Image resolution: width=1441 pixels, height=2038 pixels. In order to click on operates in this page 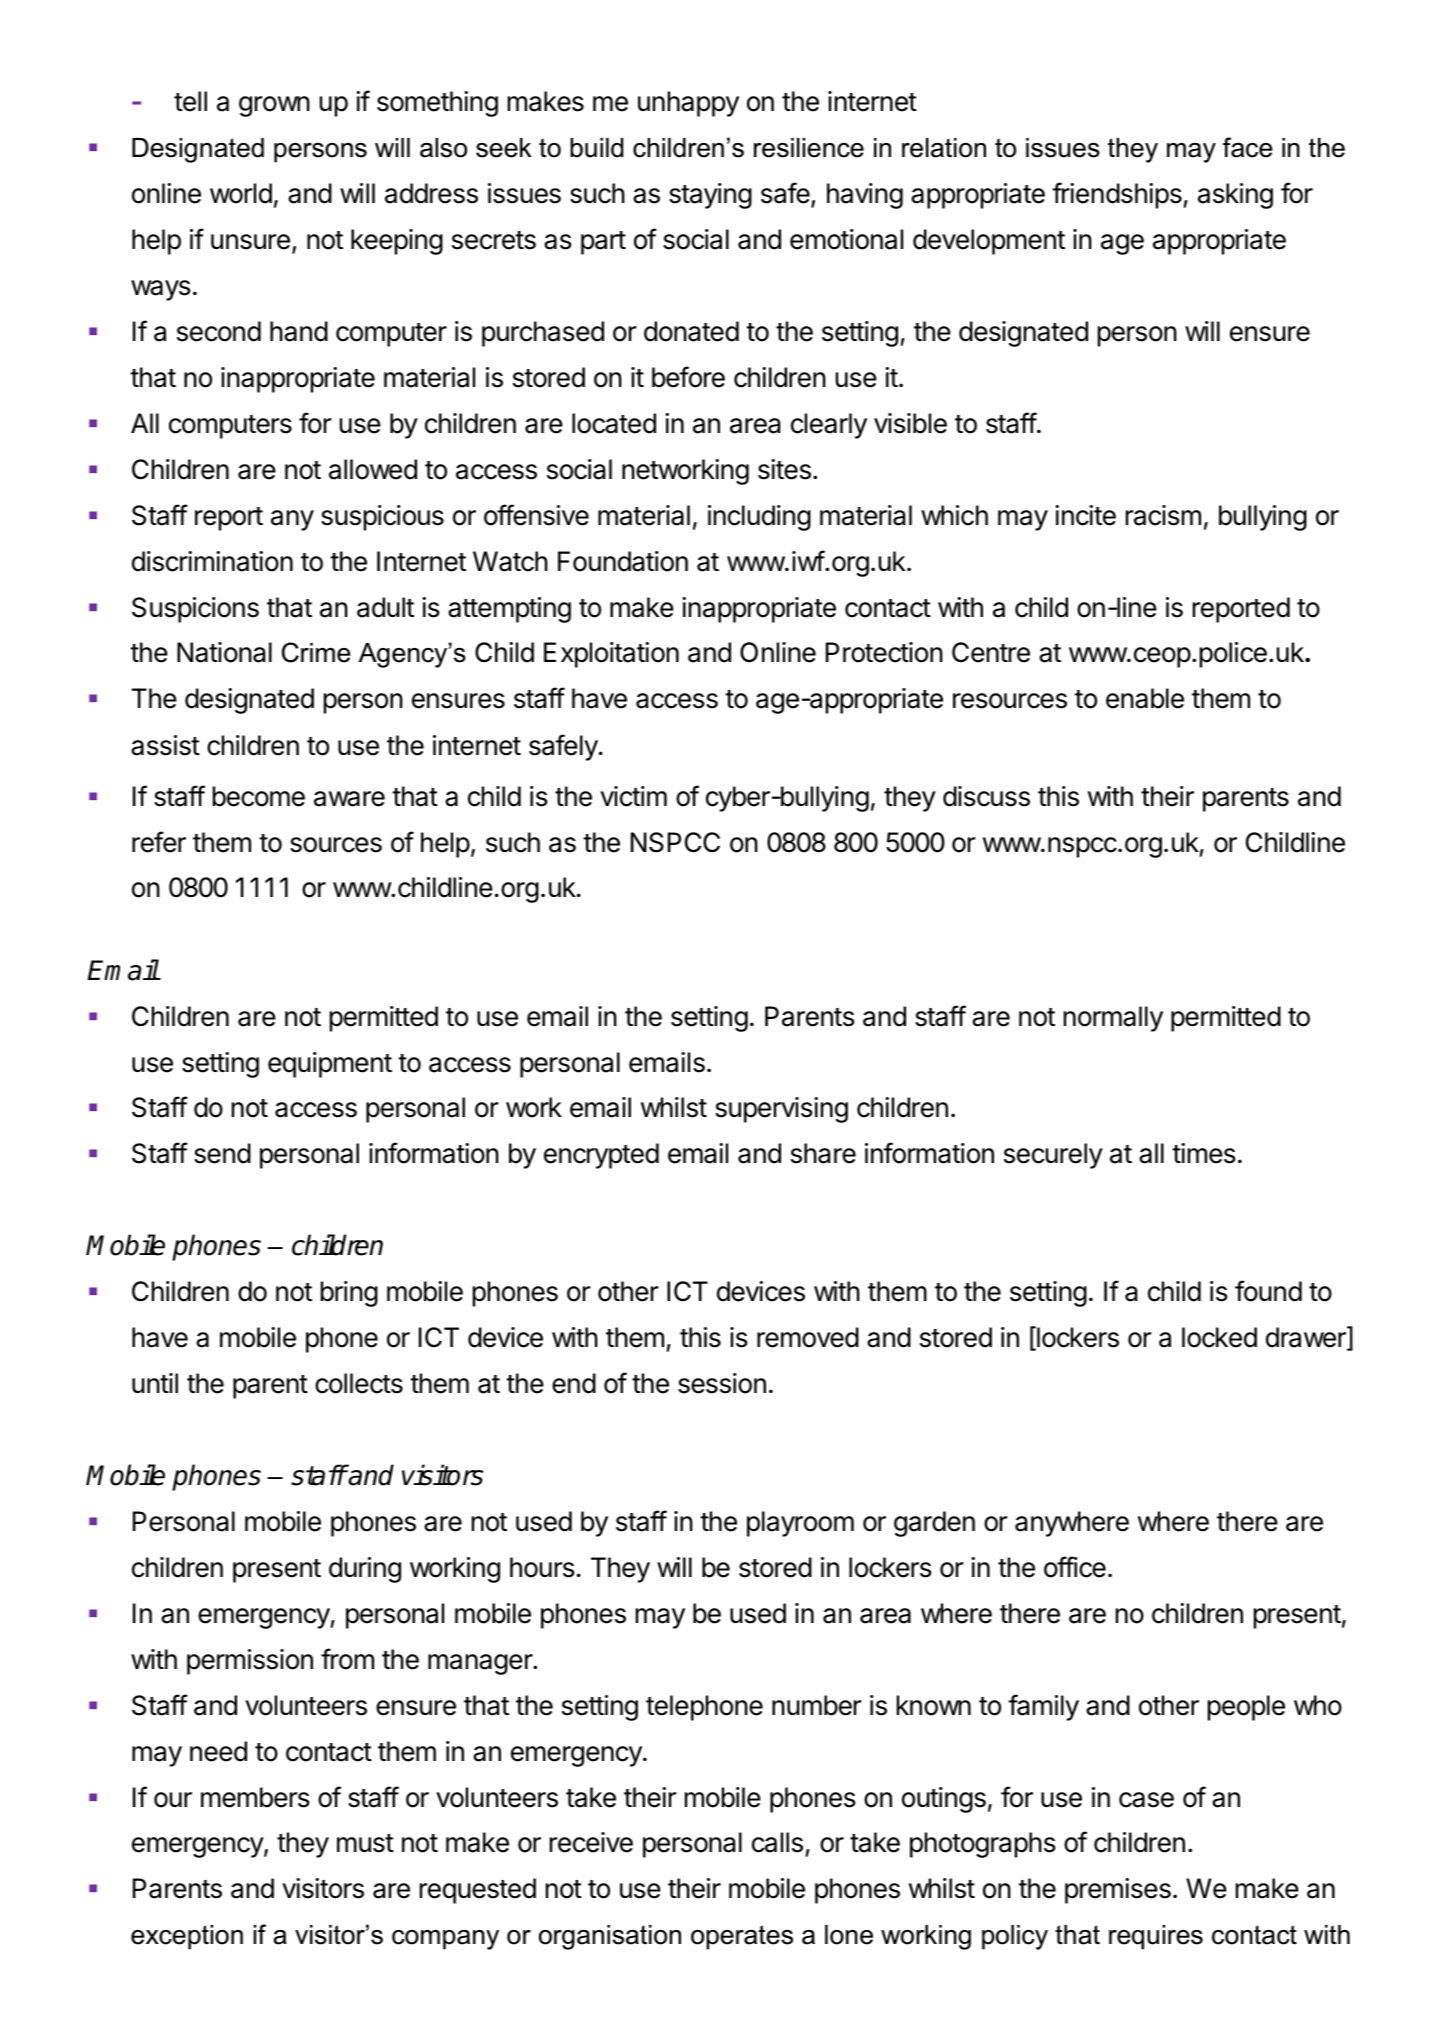, I will do `click(742, 1937)`.
